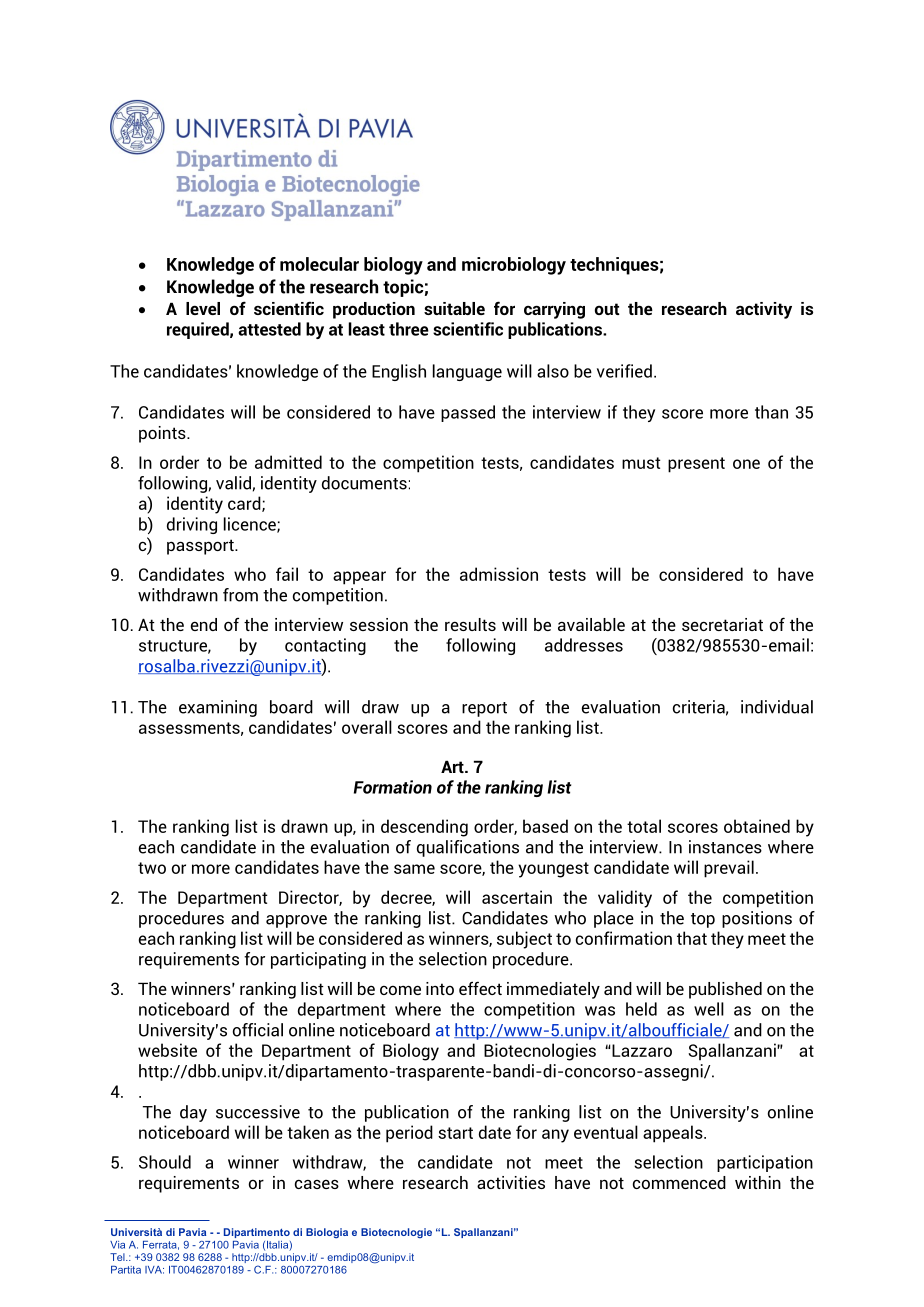 This page has height=1307, width=924. I want to click on activity, so click(764, 310).
